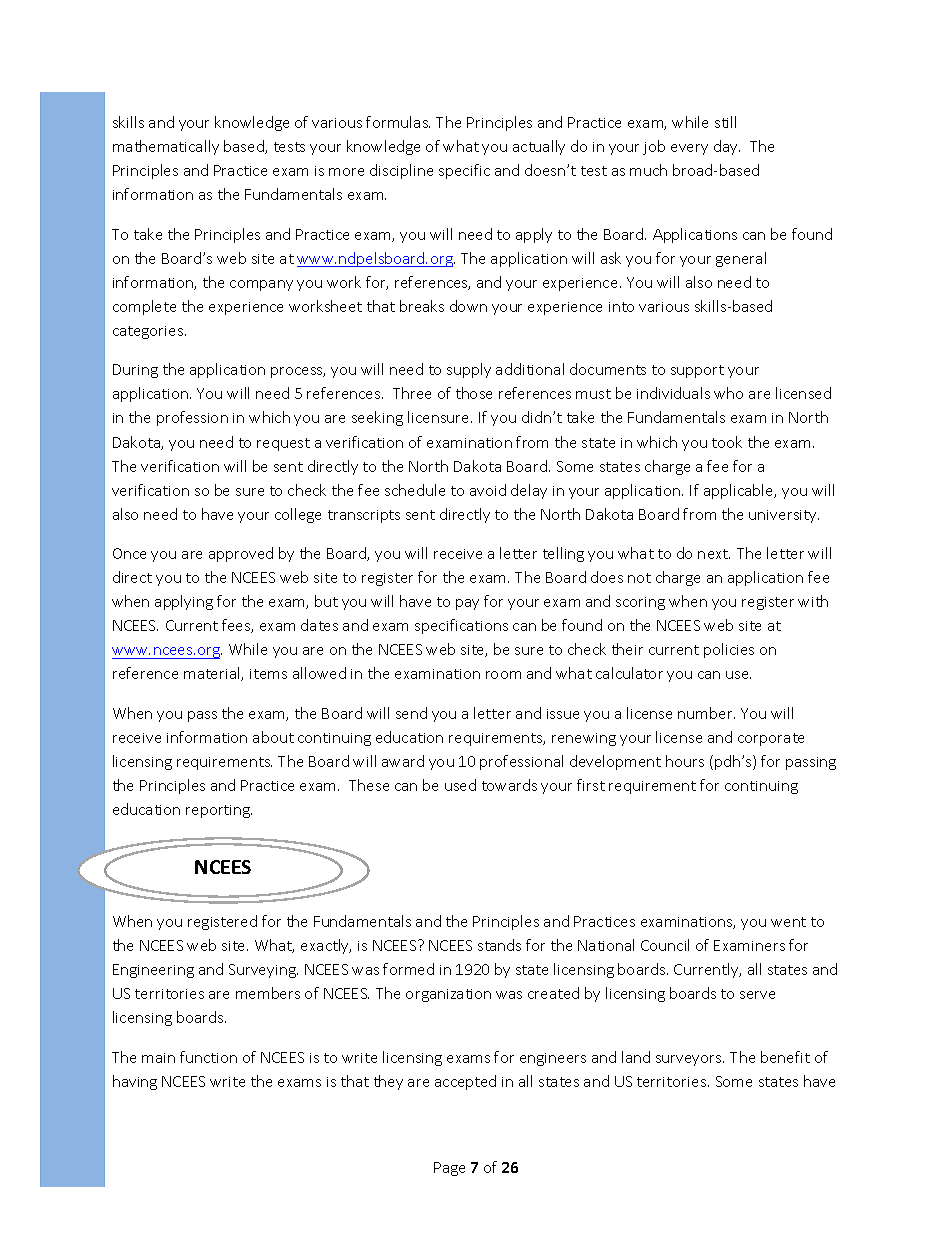  Describe the element at coordinates (727, 147) in the screenshot. I see `day` at that location.
